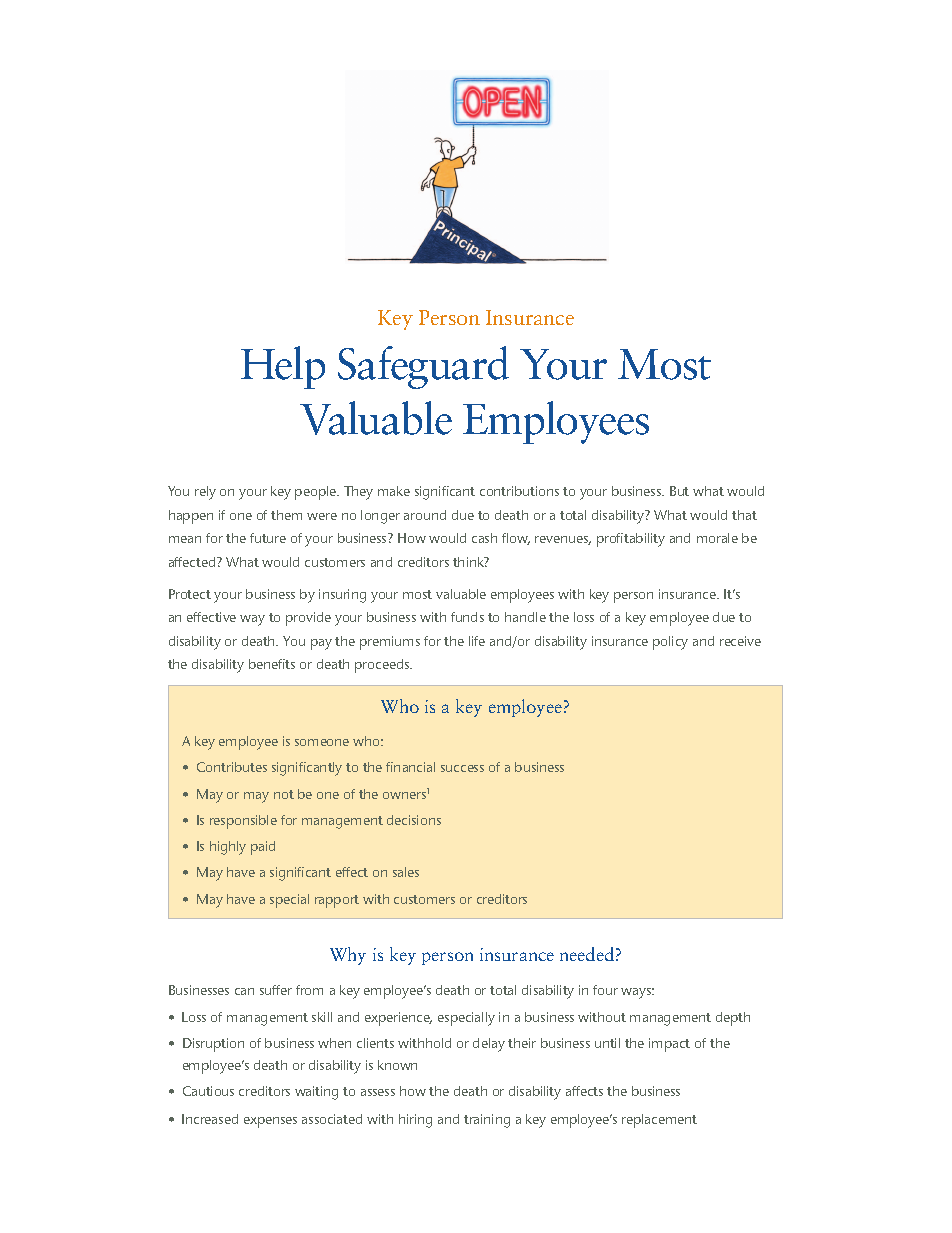 The width and height of the screenshot is (952, 1233). What do you see at coordinates (659, 1121) in the screenshot?
I see `replacement` at bounding box center [659, 1121].
